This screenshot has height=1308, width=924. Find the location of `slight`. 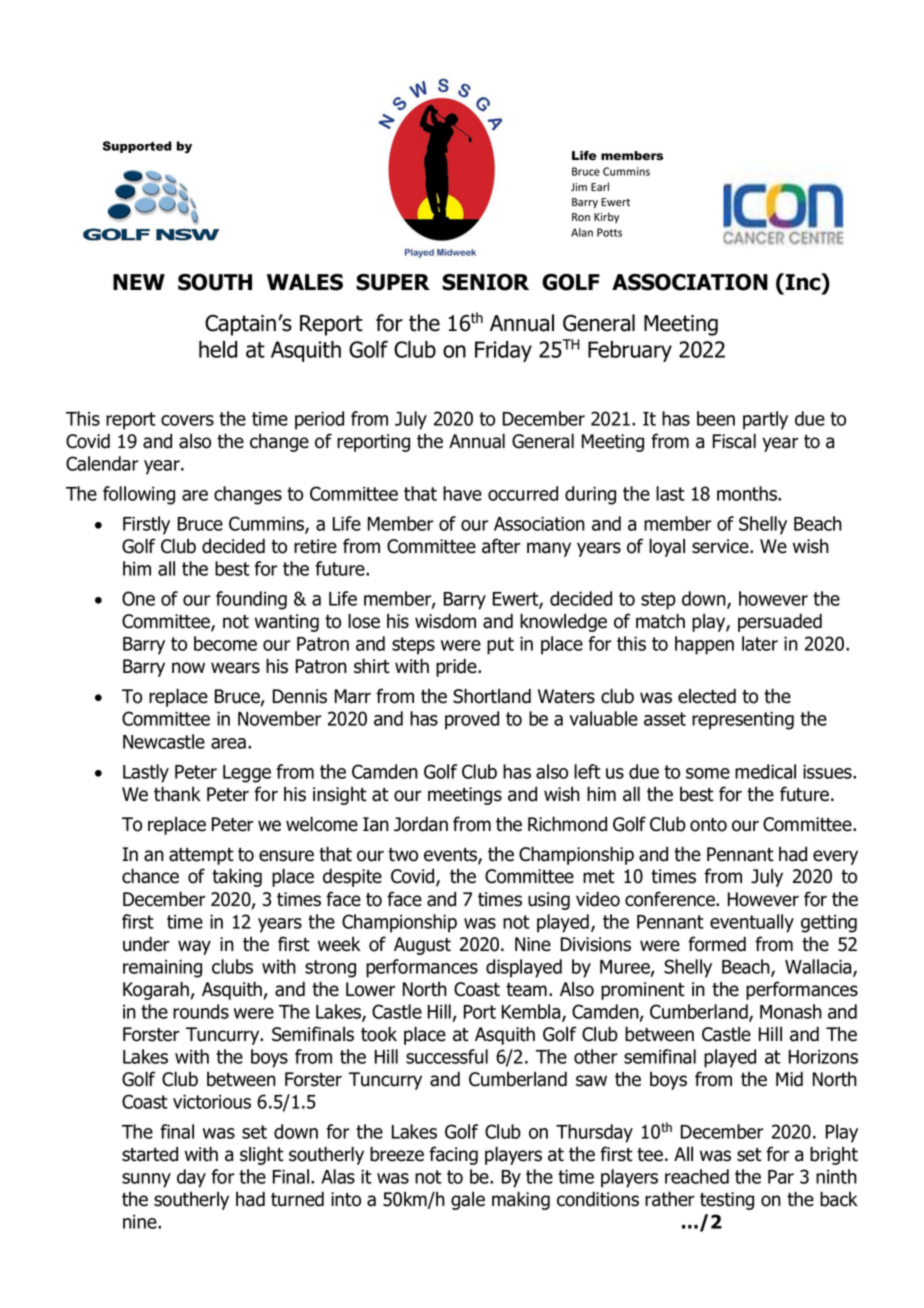

slight is located at coordinates (262, 1155).
